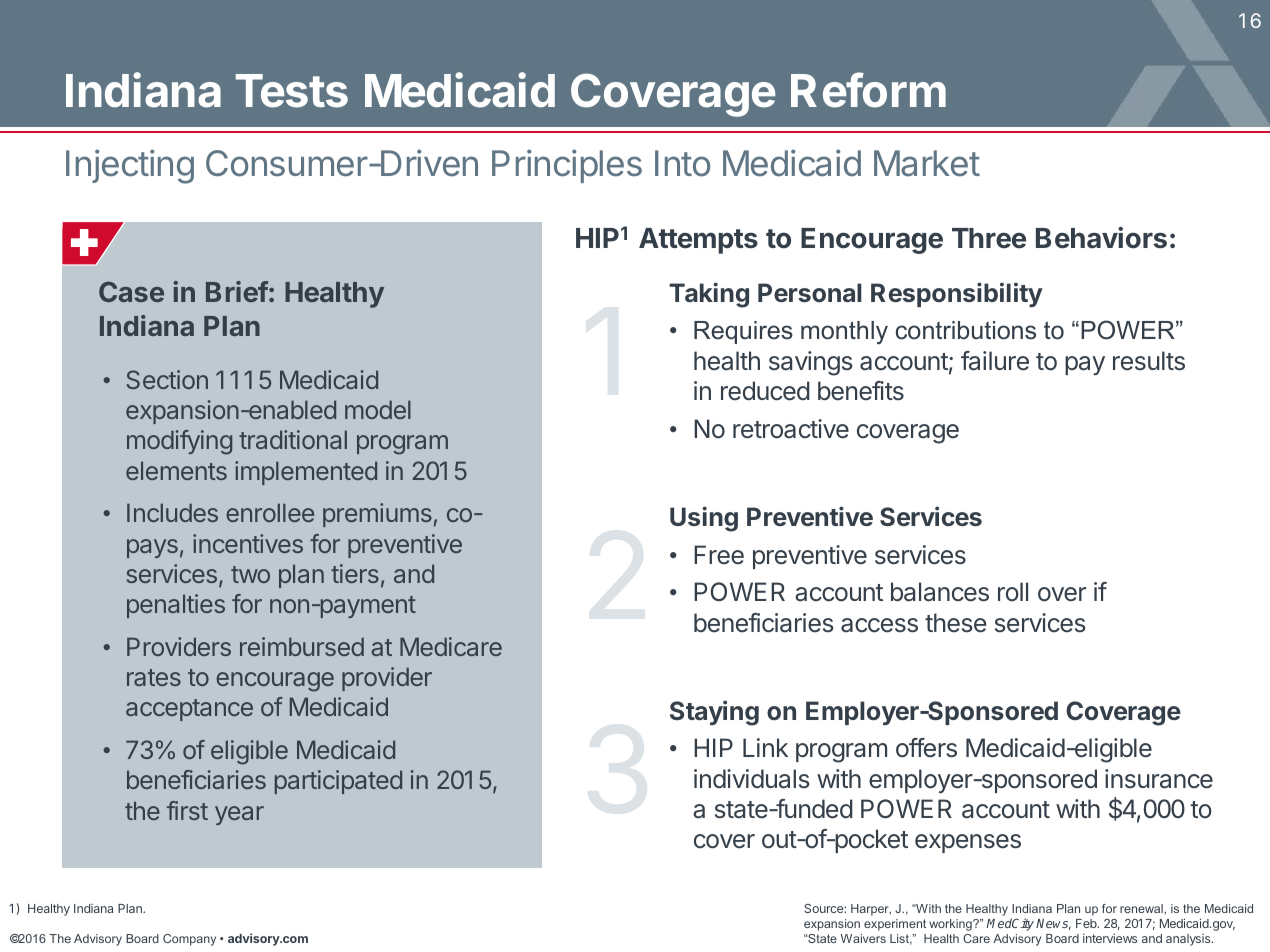  I want to click on Tests, so click(292, 91).
